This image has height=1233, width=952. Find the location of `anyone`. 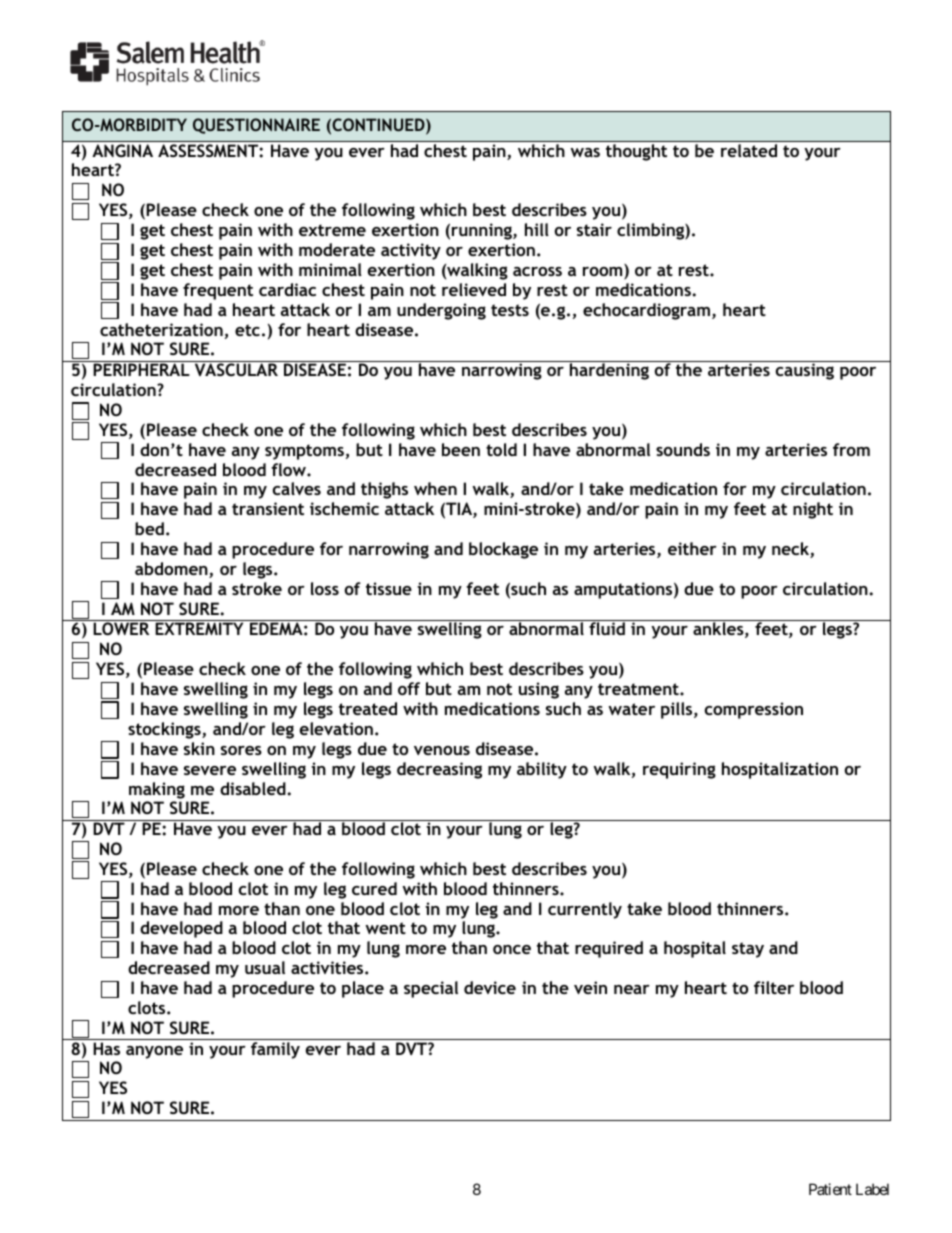

anyone is located at coordinates (154, 1052).
